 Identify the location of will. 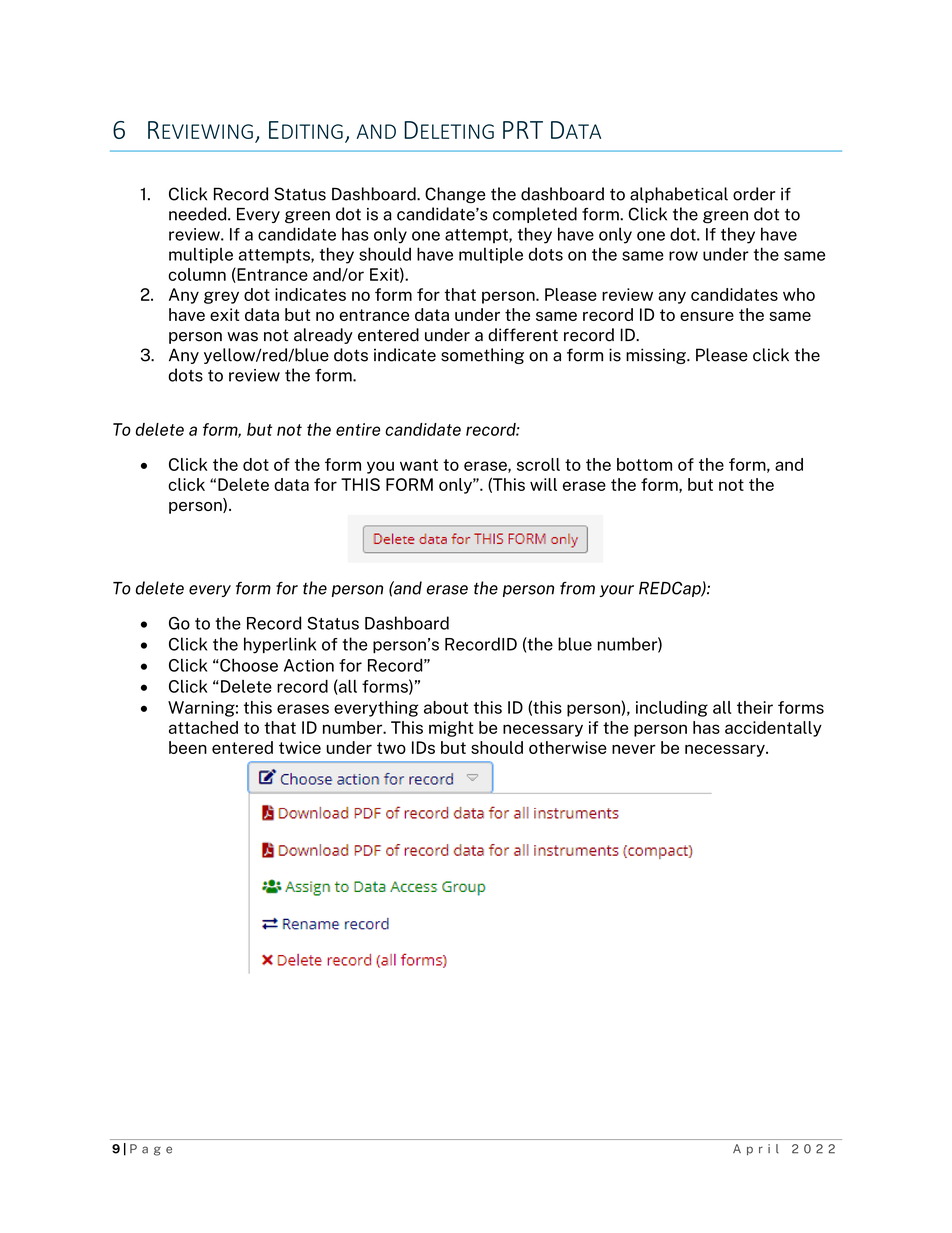
(543, 484).
